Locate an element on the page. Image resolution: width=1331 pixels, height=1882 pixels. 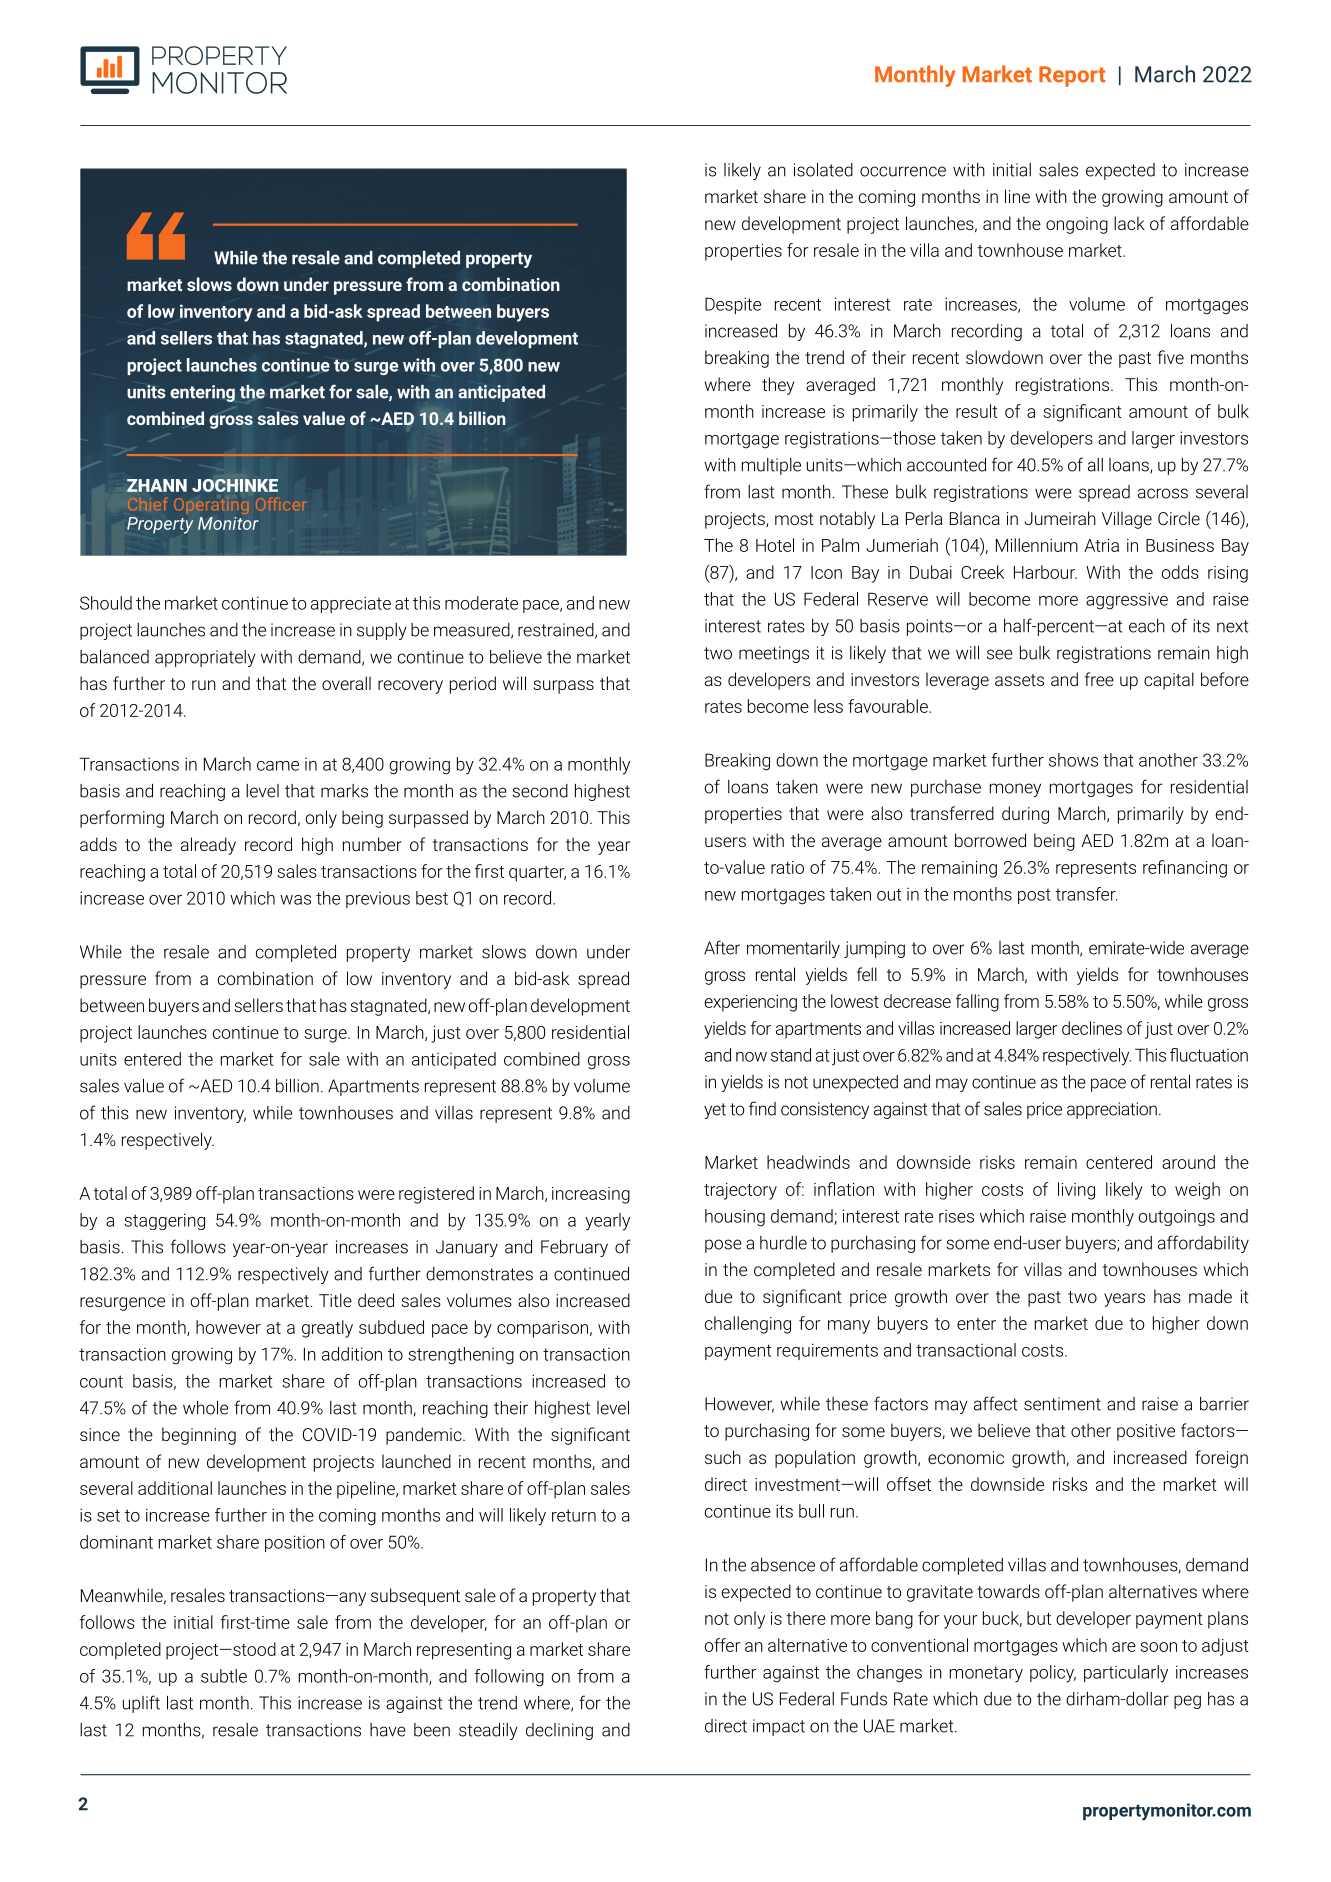
Report is located at coordinates (1072, 76).
